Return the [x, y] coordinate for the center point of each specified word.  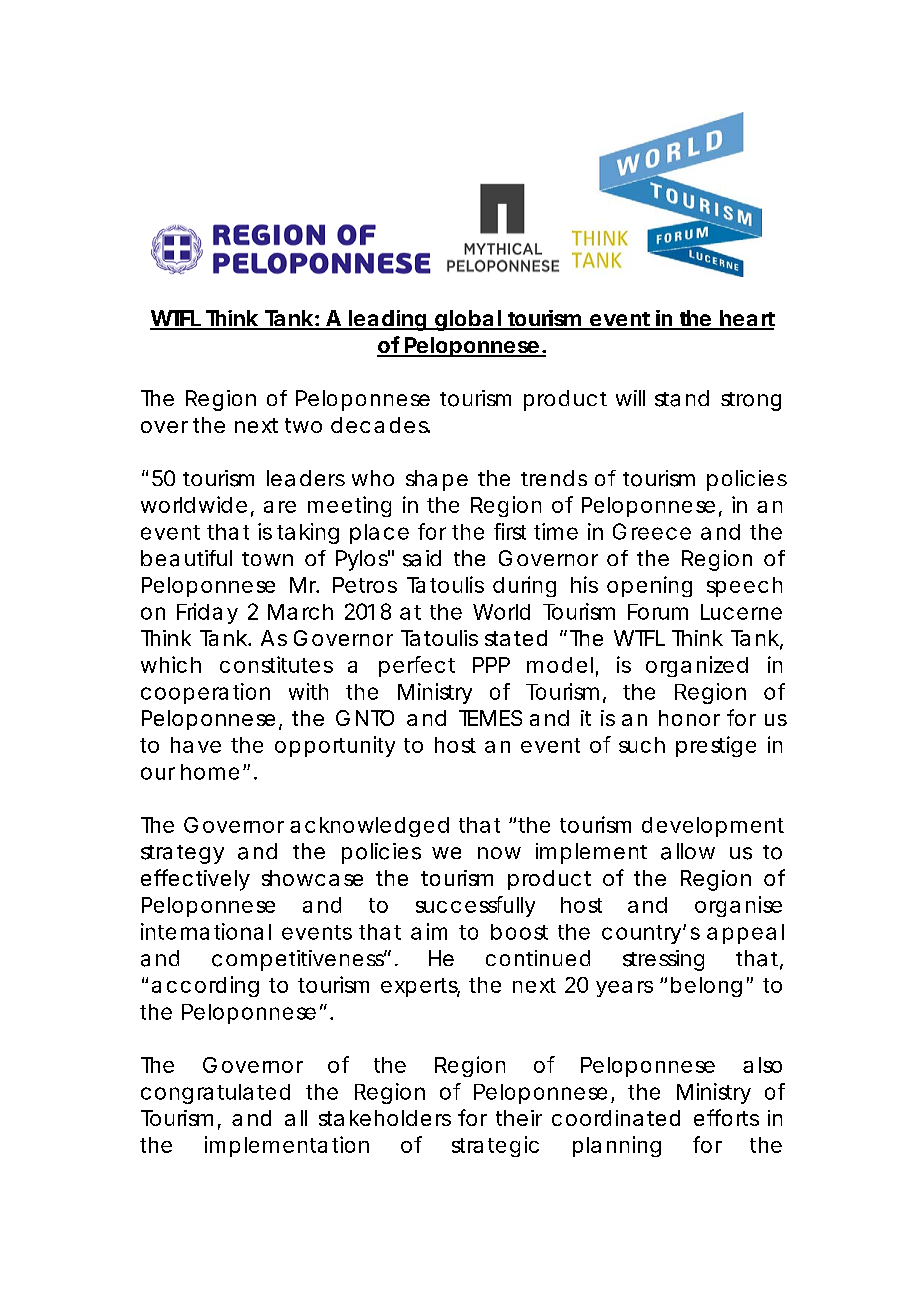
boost [519, 932]
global [467, 320]
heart [746, 319]
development [713, 827]
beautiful [186, 558]
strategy [182, 854]
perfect [417, 666]
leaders [306, 478]
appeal [745, 934]
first [510, 531]
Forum [657, 612]
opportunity [335, 746]
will [630, 398]
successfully [475, 906]
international [206, 931]
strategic [495, 1146]
